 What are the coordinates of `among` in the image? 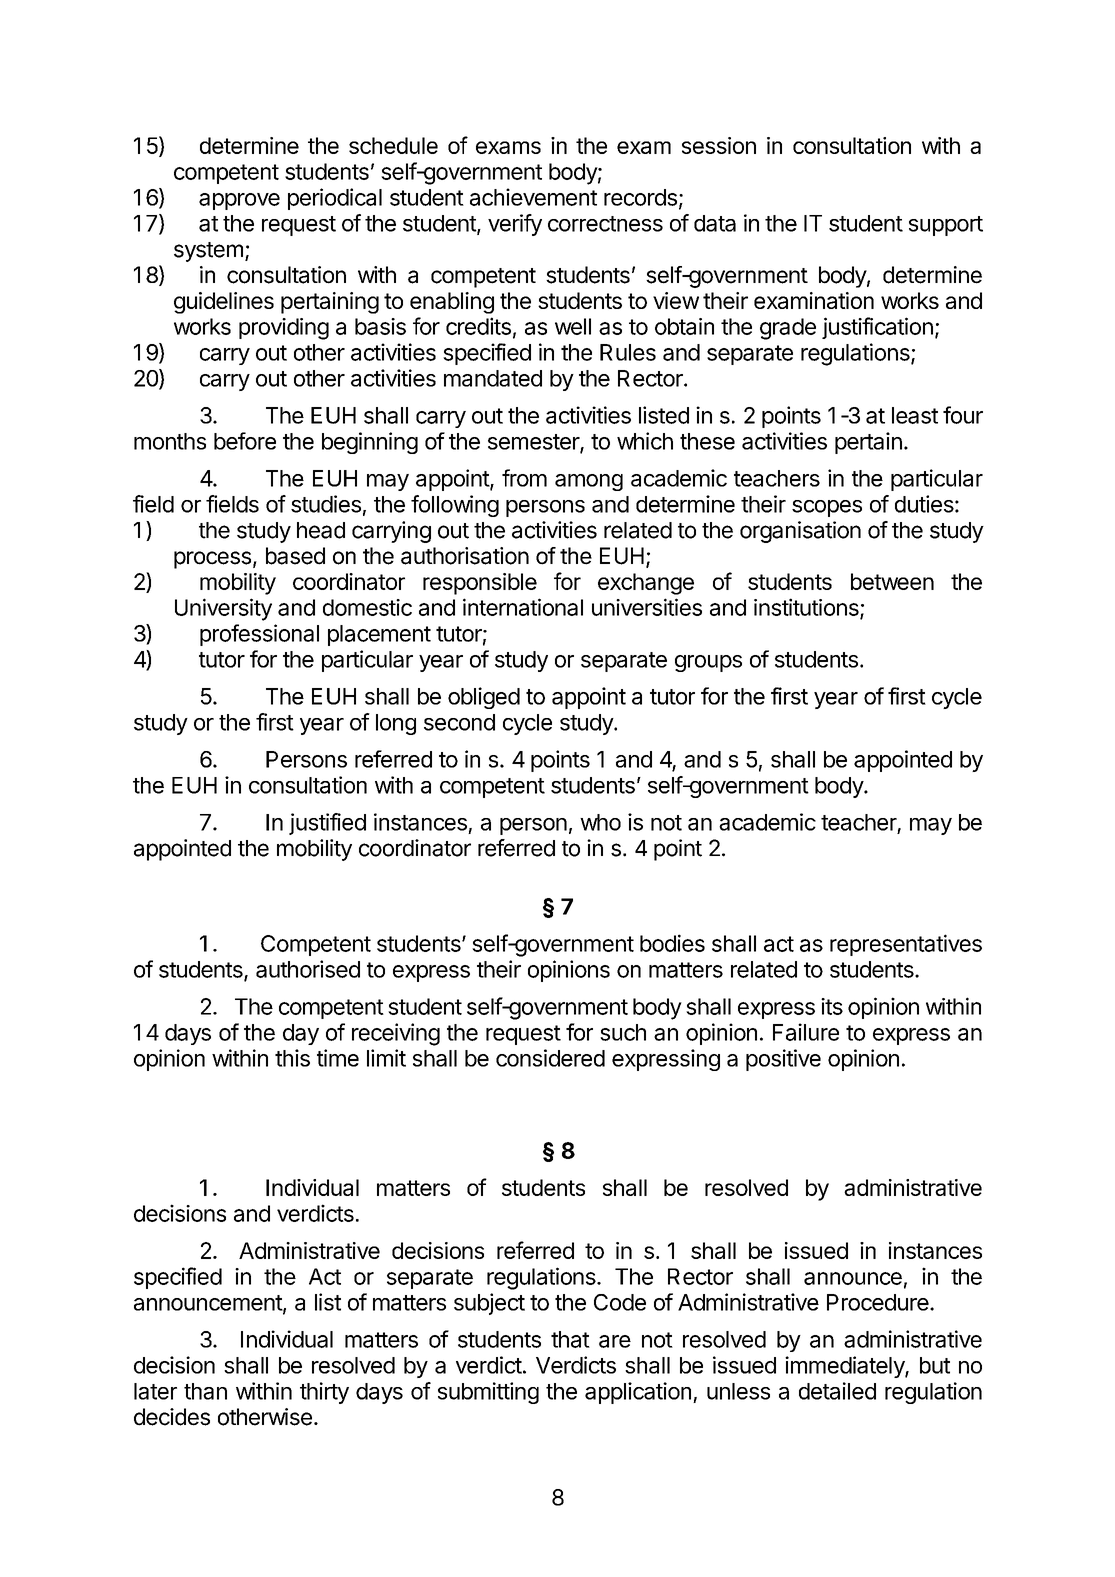 It's located at (589, 482).
